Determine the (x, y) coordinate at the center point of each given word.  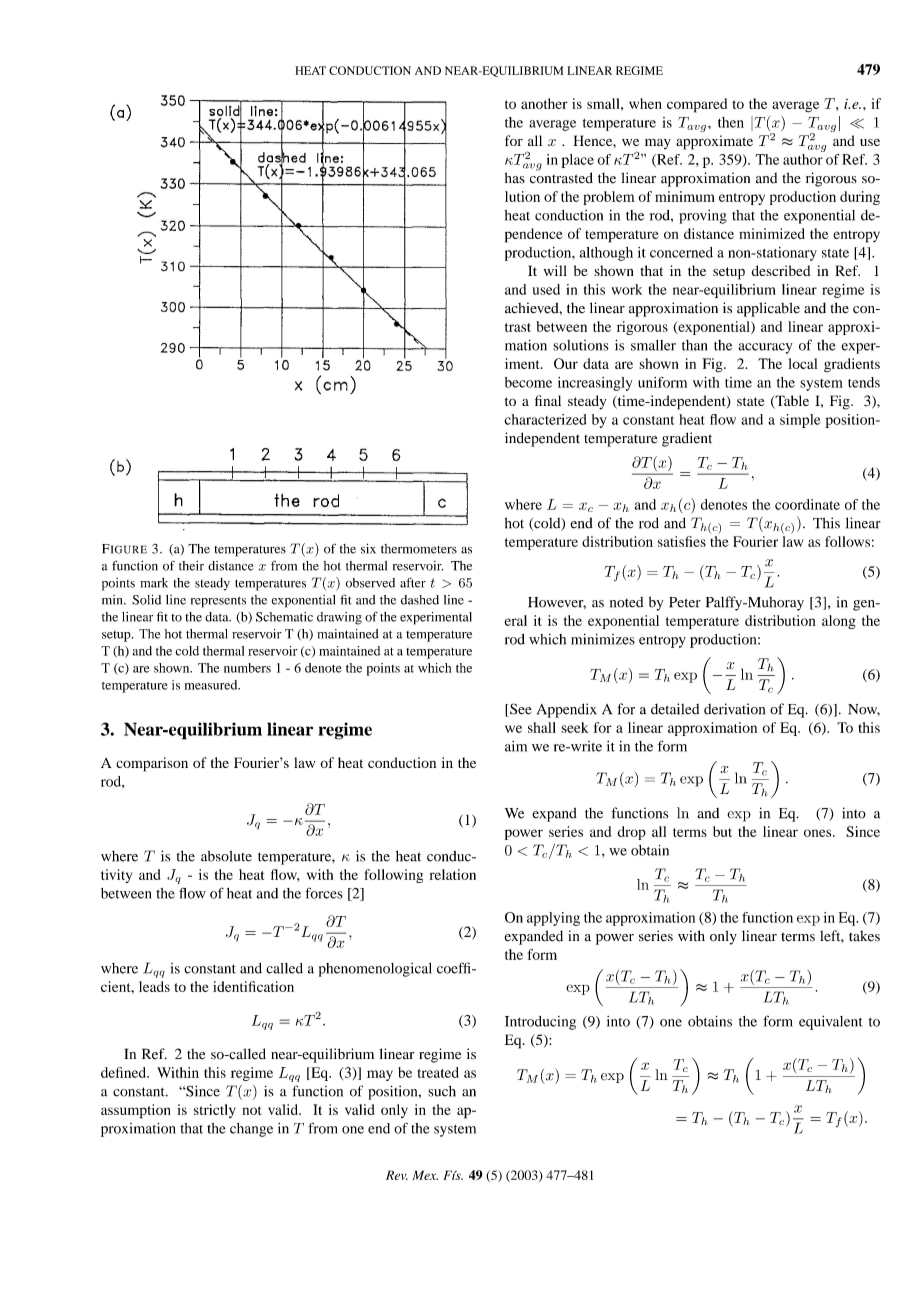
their (191, 566)
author (803, 159)
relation (453, 874)
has (515, 178)
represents (218, 602)
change (251, 1130)
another (544, 103)
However (557, 603)
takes (864, 936)
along (839, 622)
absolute (226, 856)
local (803, 363)
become (528, 382)
